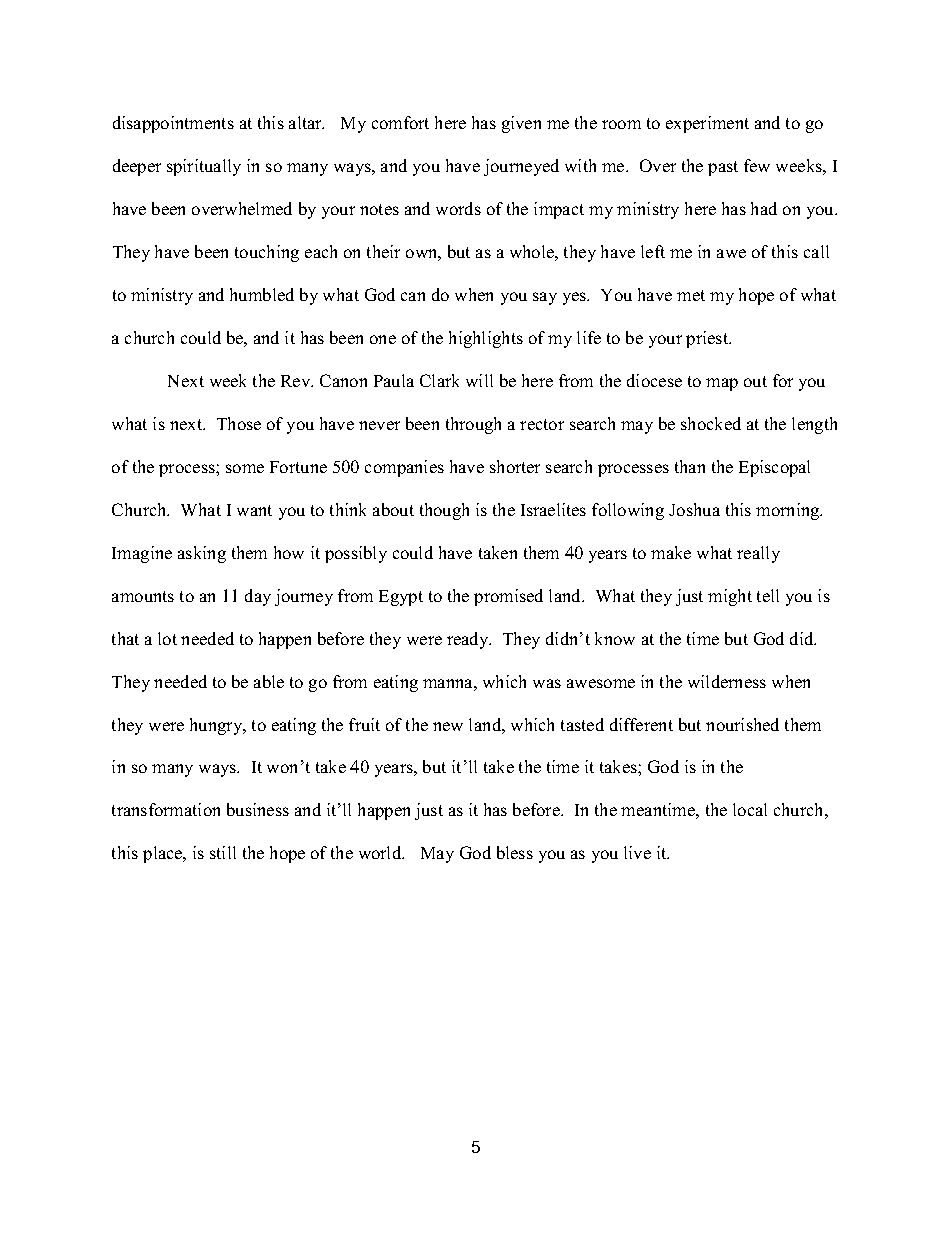 Image resolution: width=952 pixels, height=1233 pixels. I want to click on given, so click(521, 124).
